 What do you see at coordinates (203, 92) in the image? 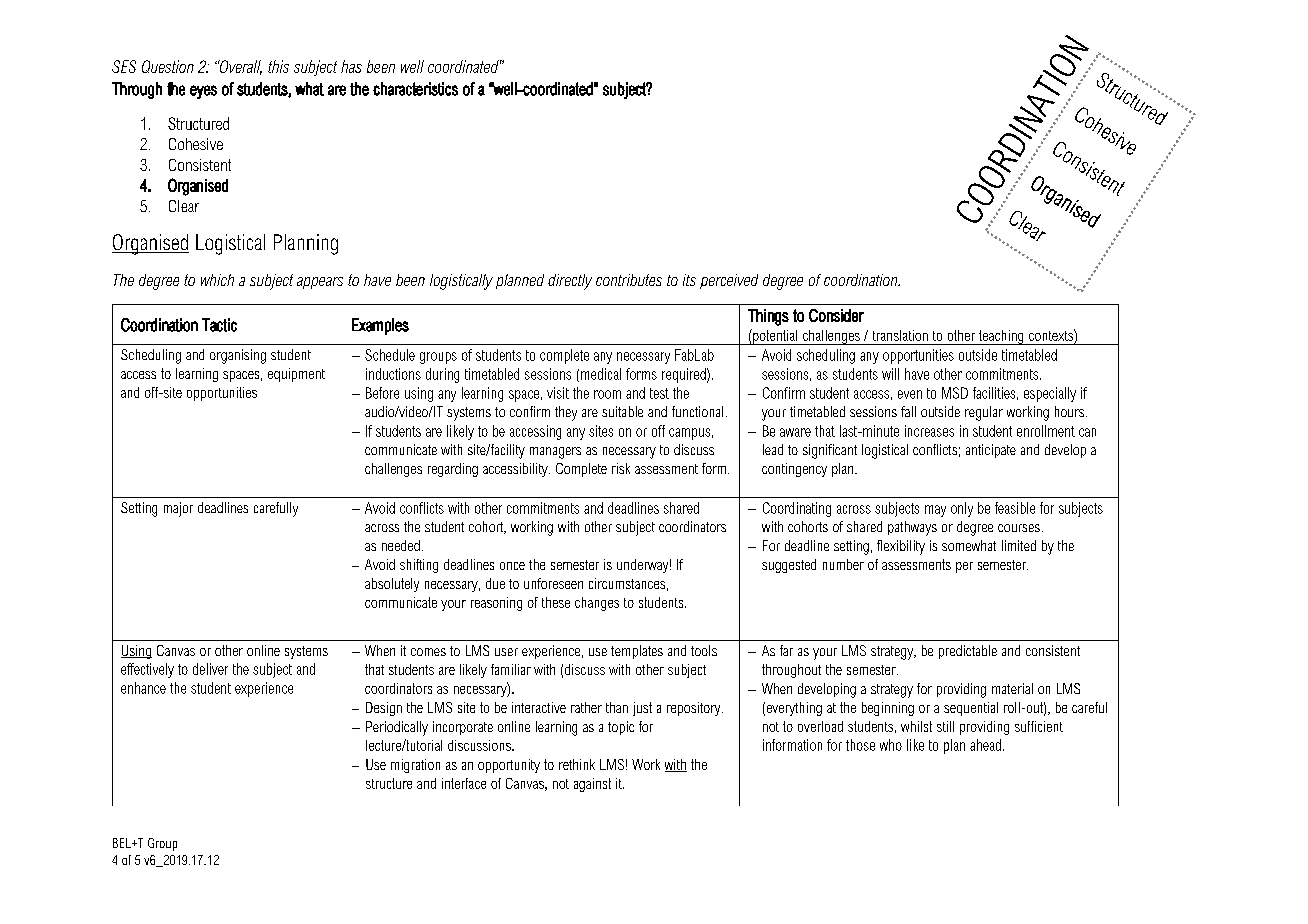
I see `eyes` at bounding box center [203, 92].
